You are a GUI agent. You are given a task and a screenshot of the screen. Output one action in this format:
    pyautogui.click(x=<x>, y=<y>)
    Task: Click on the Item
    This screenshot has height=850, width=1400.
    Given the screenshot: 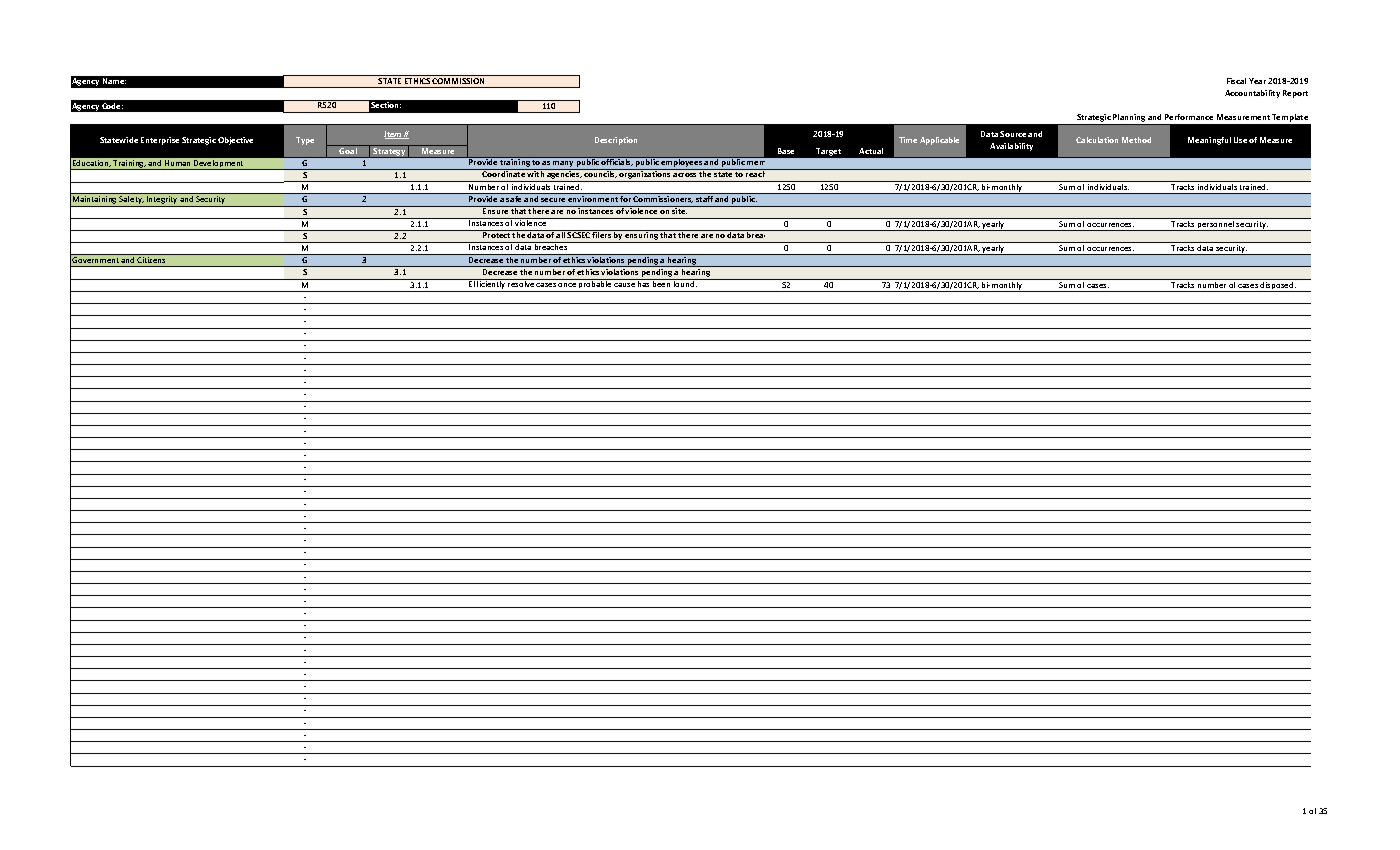 What is the action you would take?
    pyautogui.click(x=394, y=135)
